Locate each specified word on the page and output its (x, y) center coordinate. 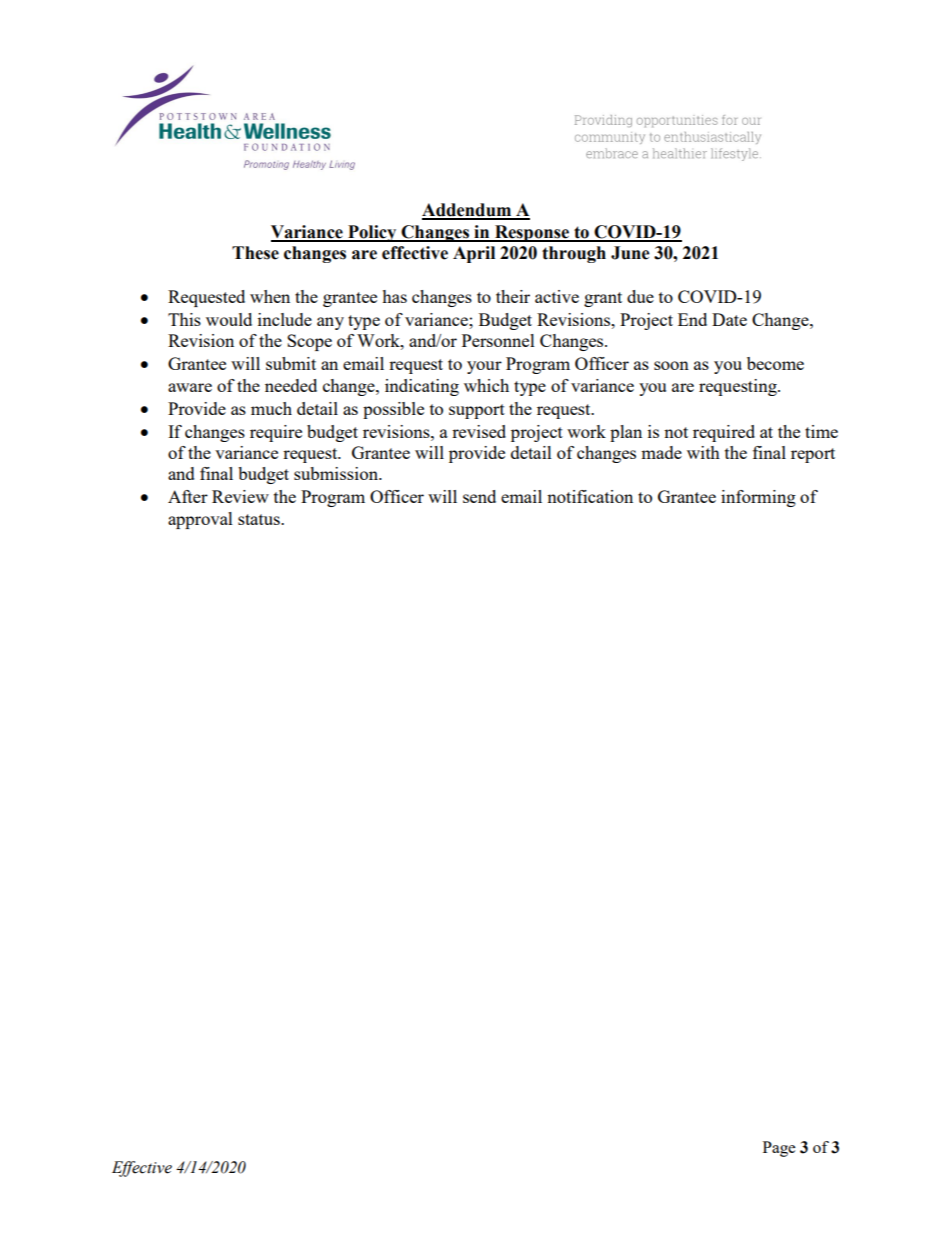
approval (200, 520)
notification (590, 496)
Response (532, 233)
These (255, 253)
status (260, 519)
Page (779, 1149)
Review (240, 496)
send (479, 496)
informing (758, 498)
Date (729, 319)
